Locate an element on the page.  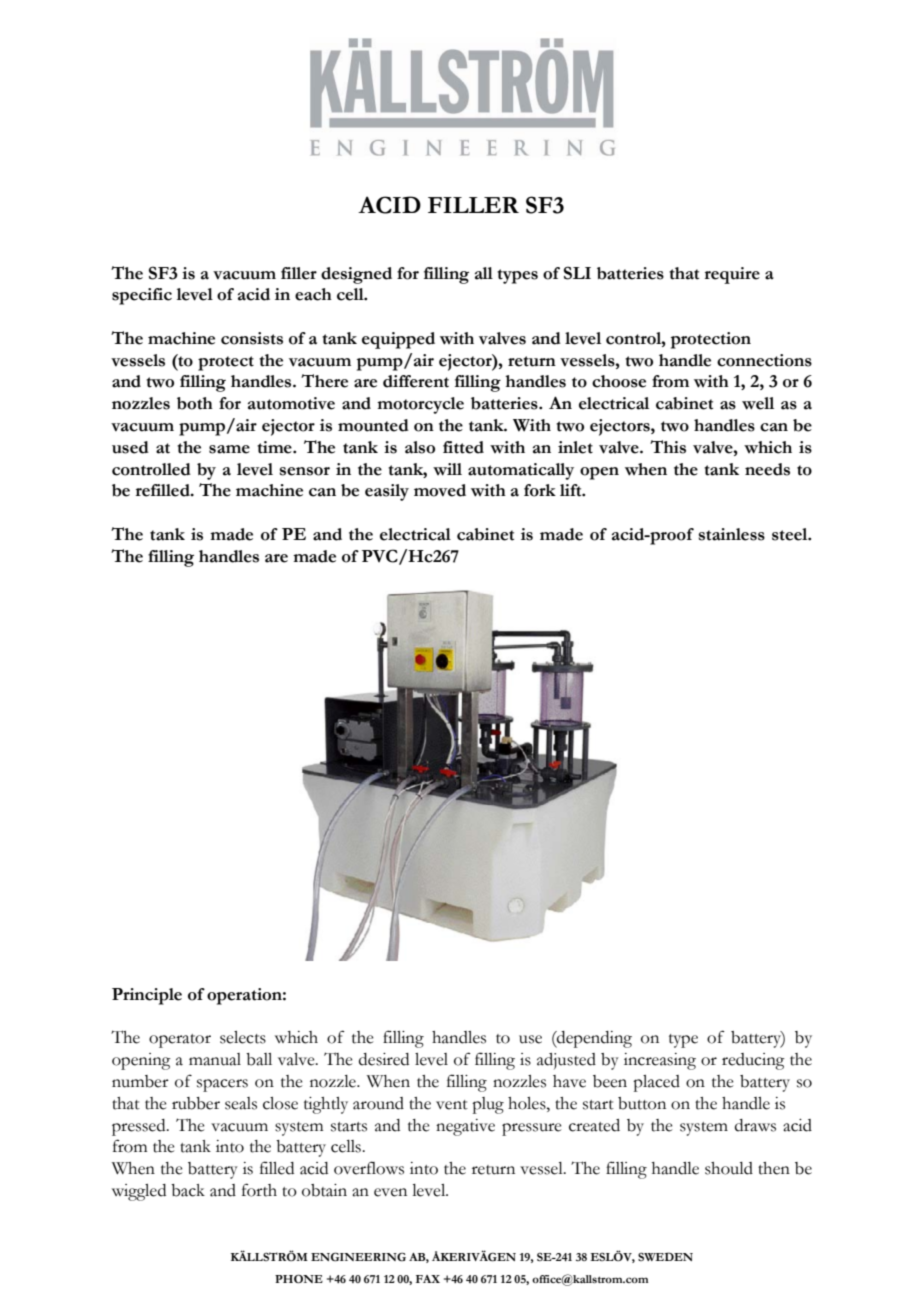
desired is located at coordinates (384, 1059).
